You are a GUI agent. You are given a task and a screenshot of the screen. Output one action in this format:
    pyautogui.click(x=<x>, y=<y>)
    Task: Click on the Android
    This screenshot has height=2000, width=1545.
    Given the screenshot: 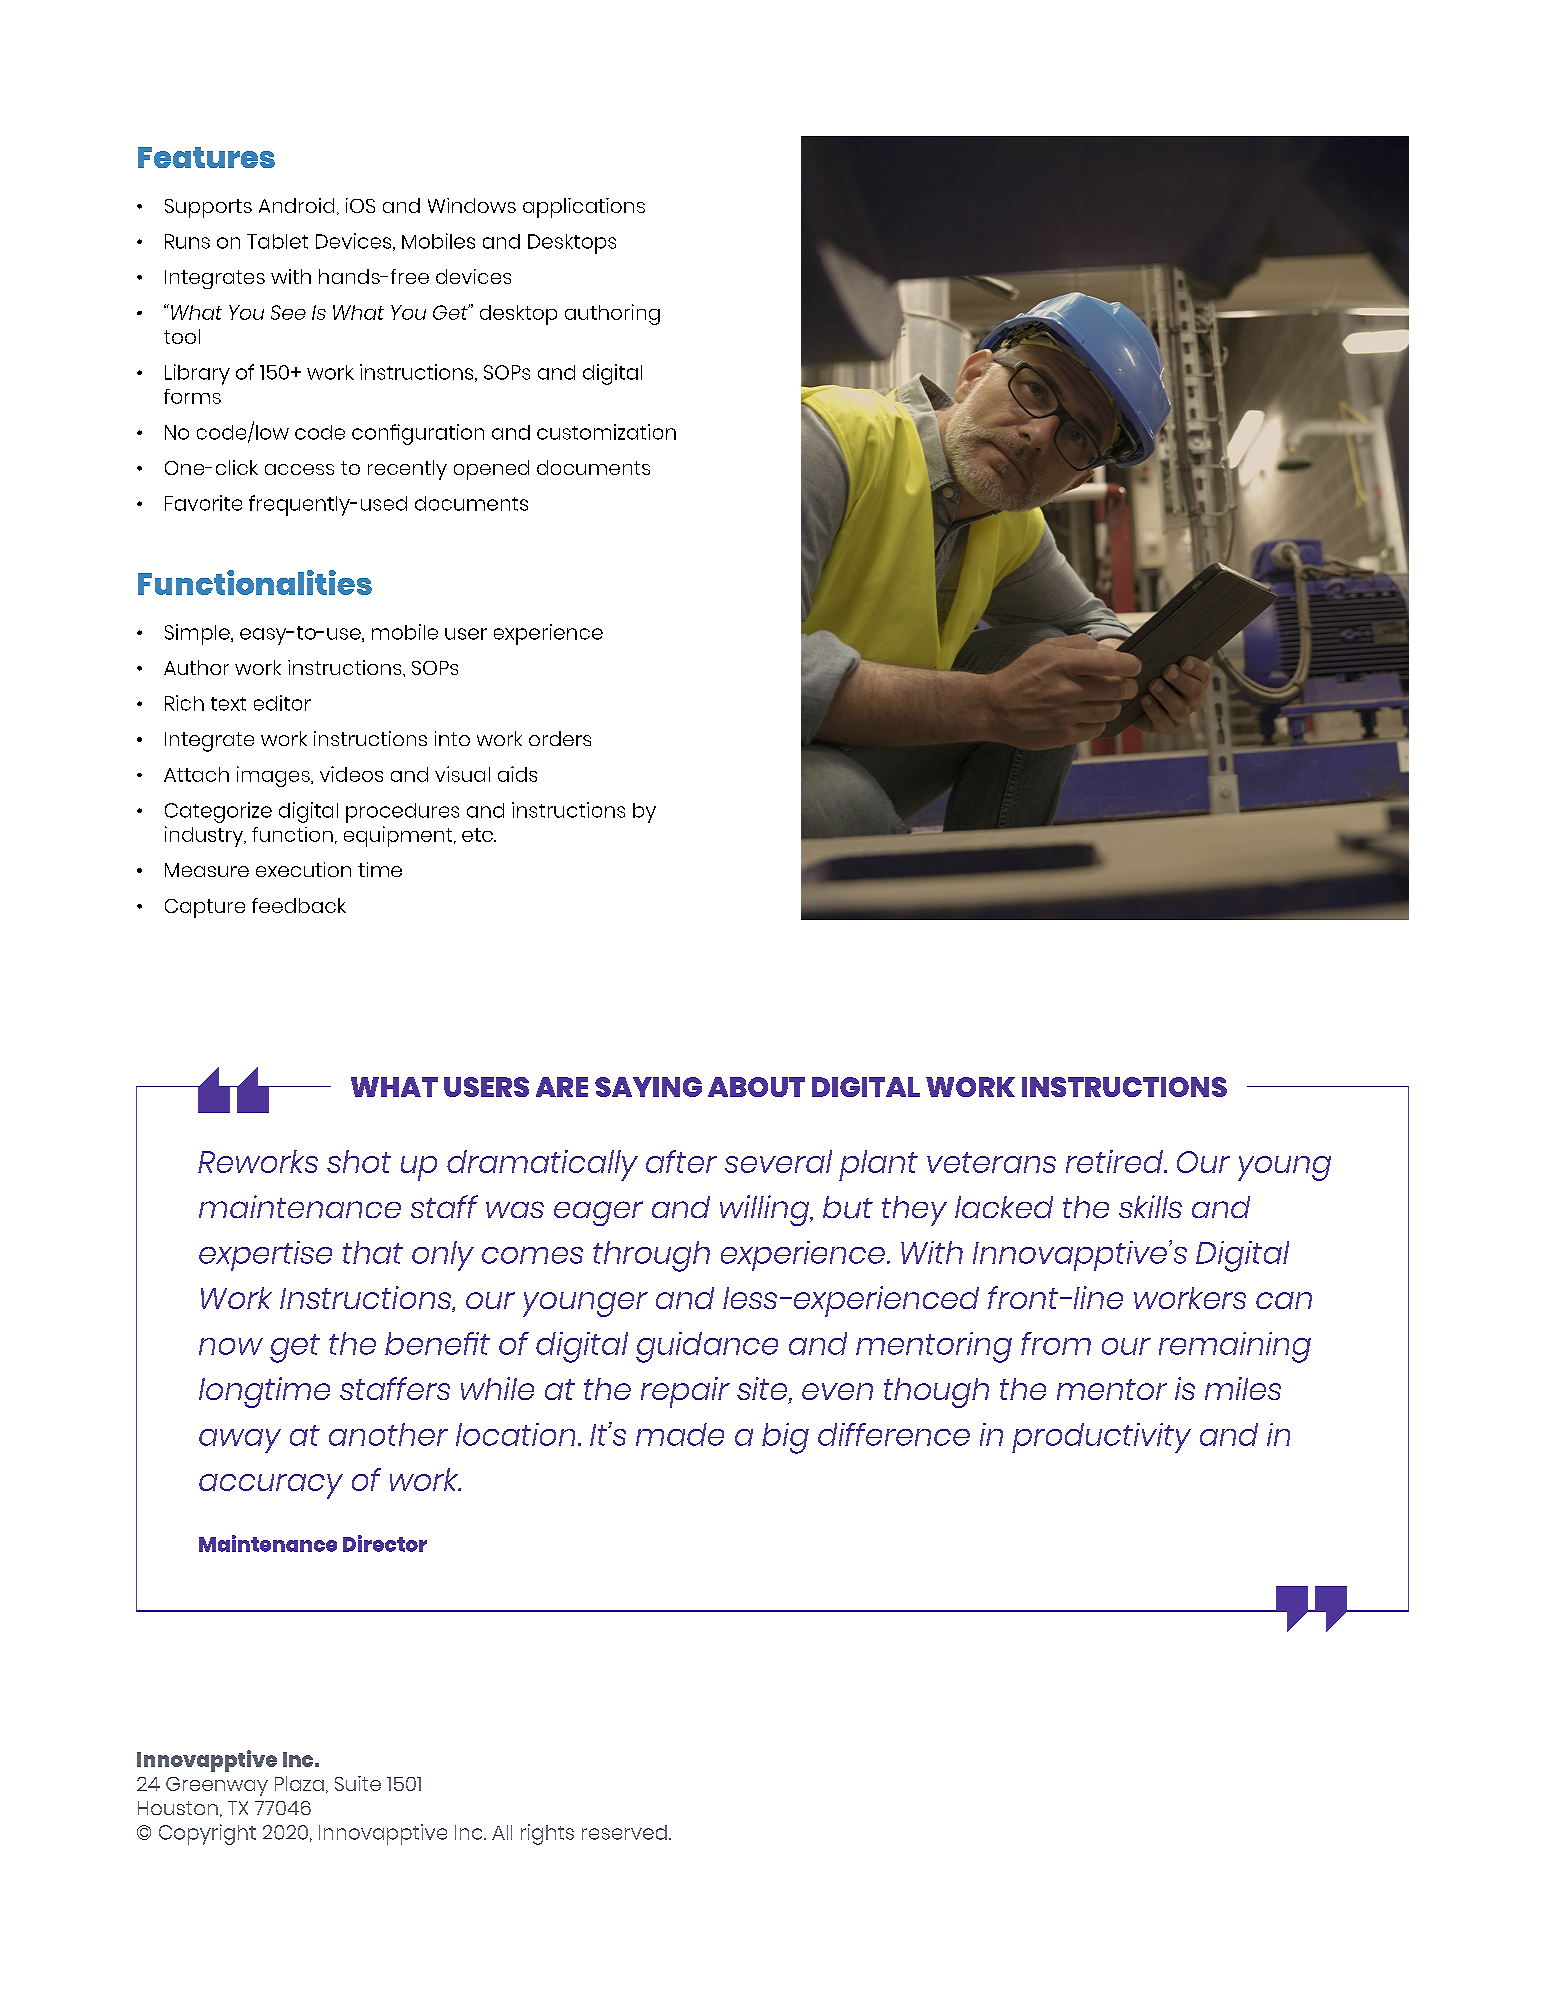 What is the action you would take?
    pyautogui.click(x=296, y=205)
